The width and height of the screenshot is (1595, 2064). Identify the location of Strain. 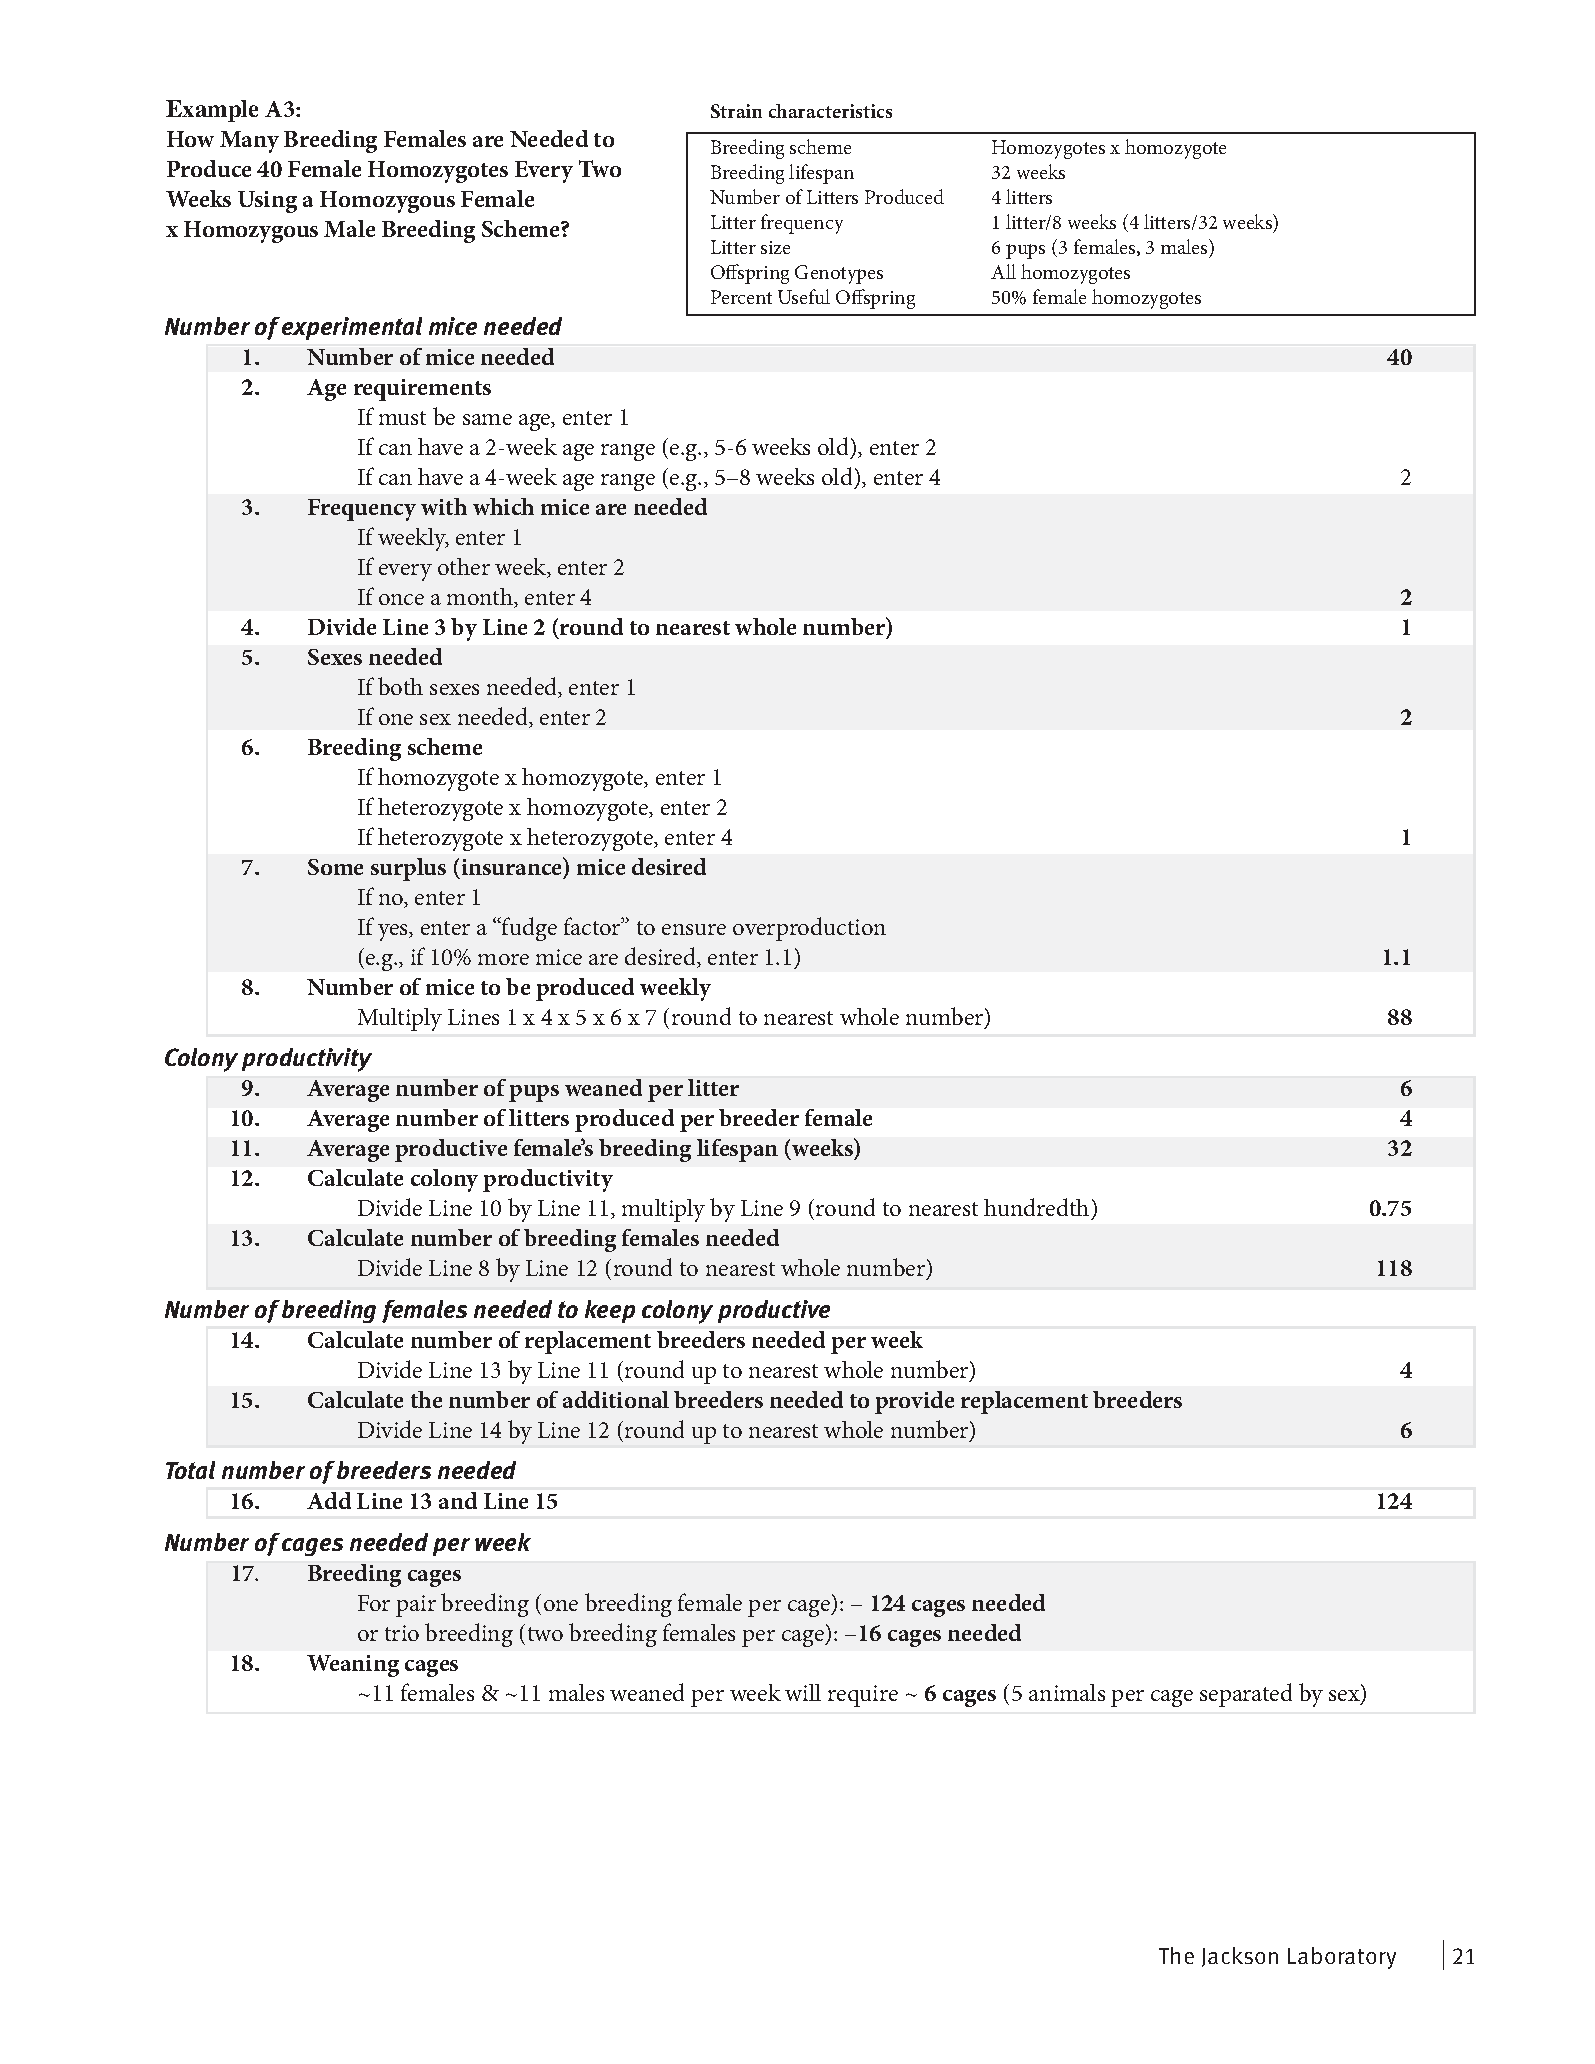
(736, 111).
